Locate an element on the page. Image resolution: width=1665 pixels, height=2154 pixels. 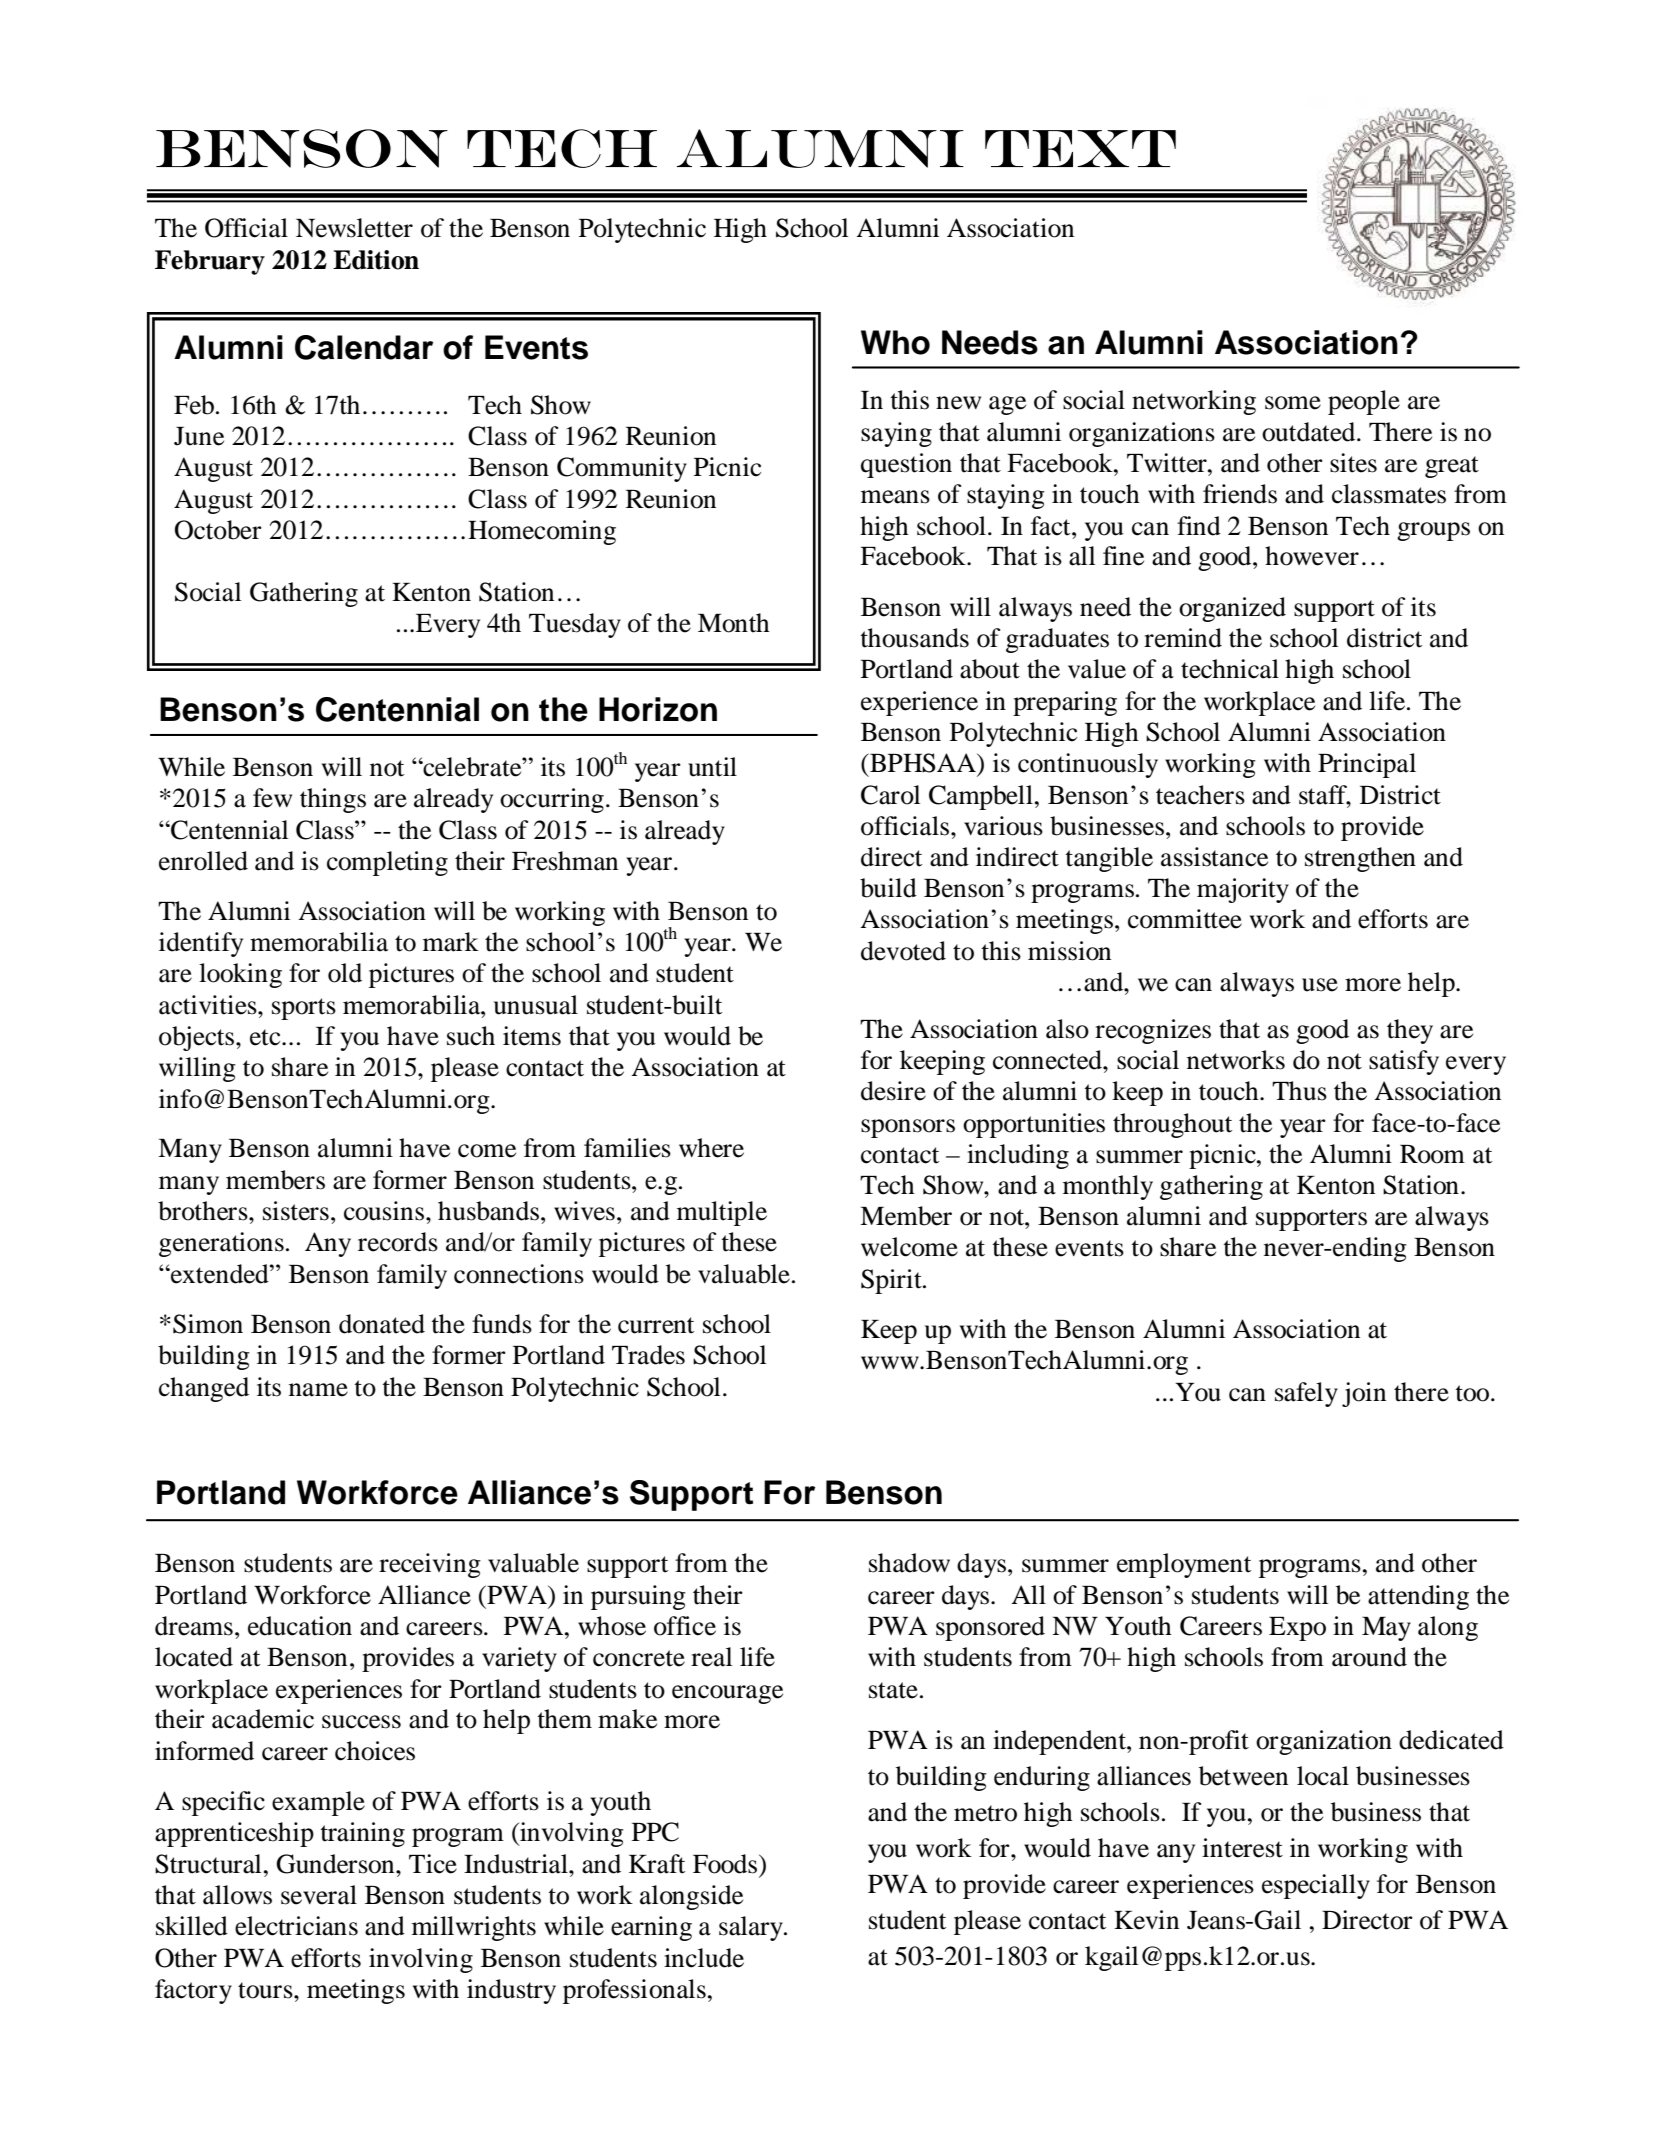
especially is located at coordinates (1316, 1886).
